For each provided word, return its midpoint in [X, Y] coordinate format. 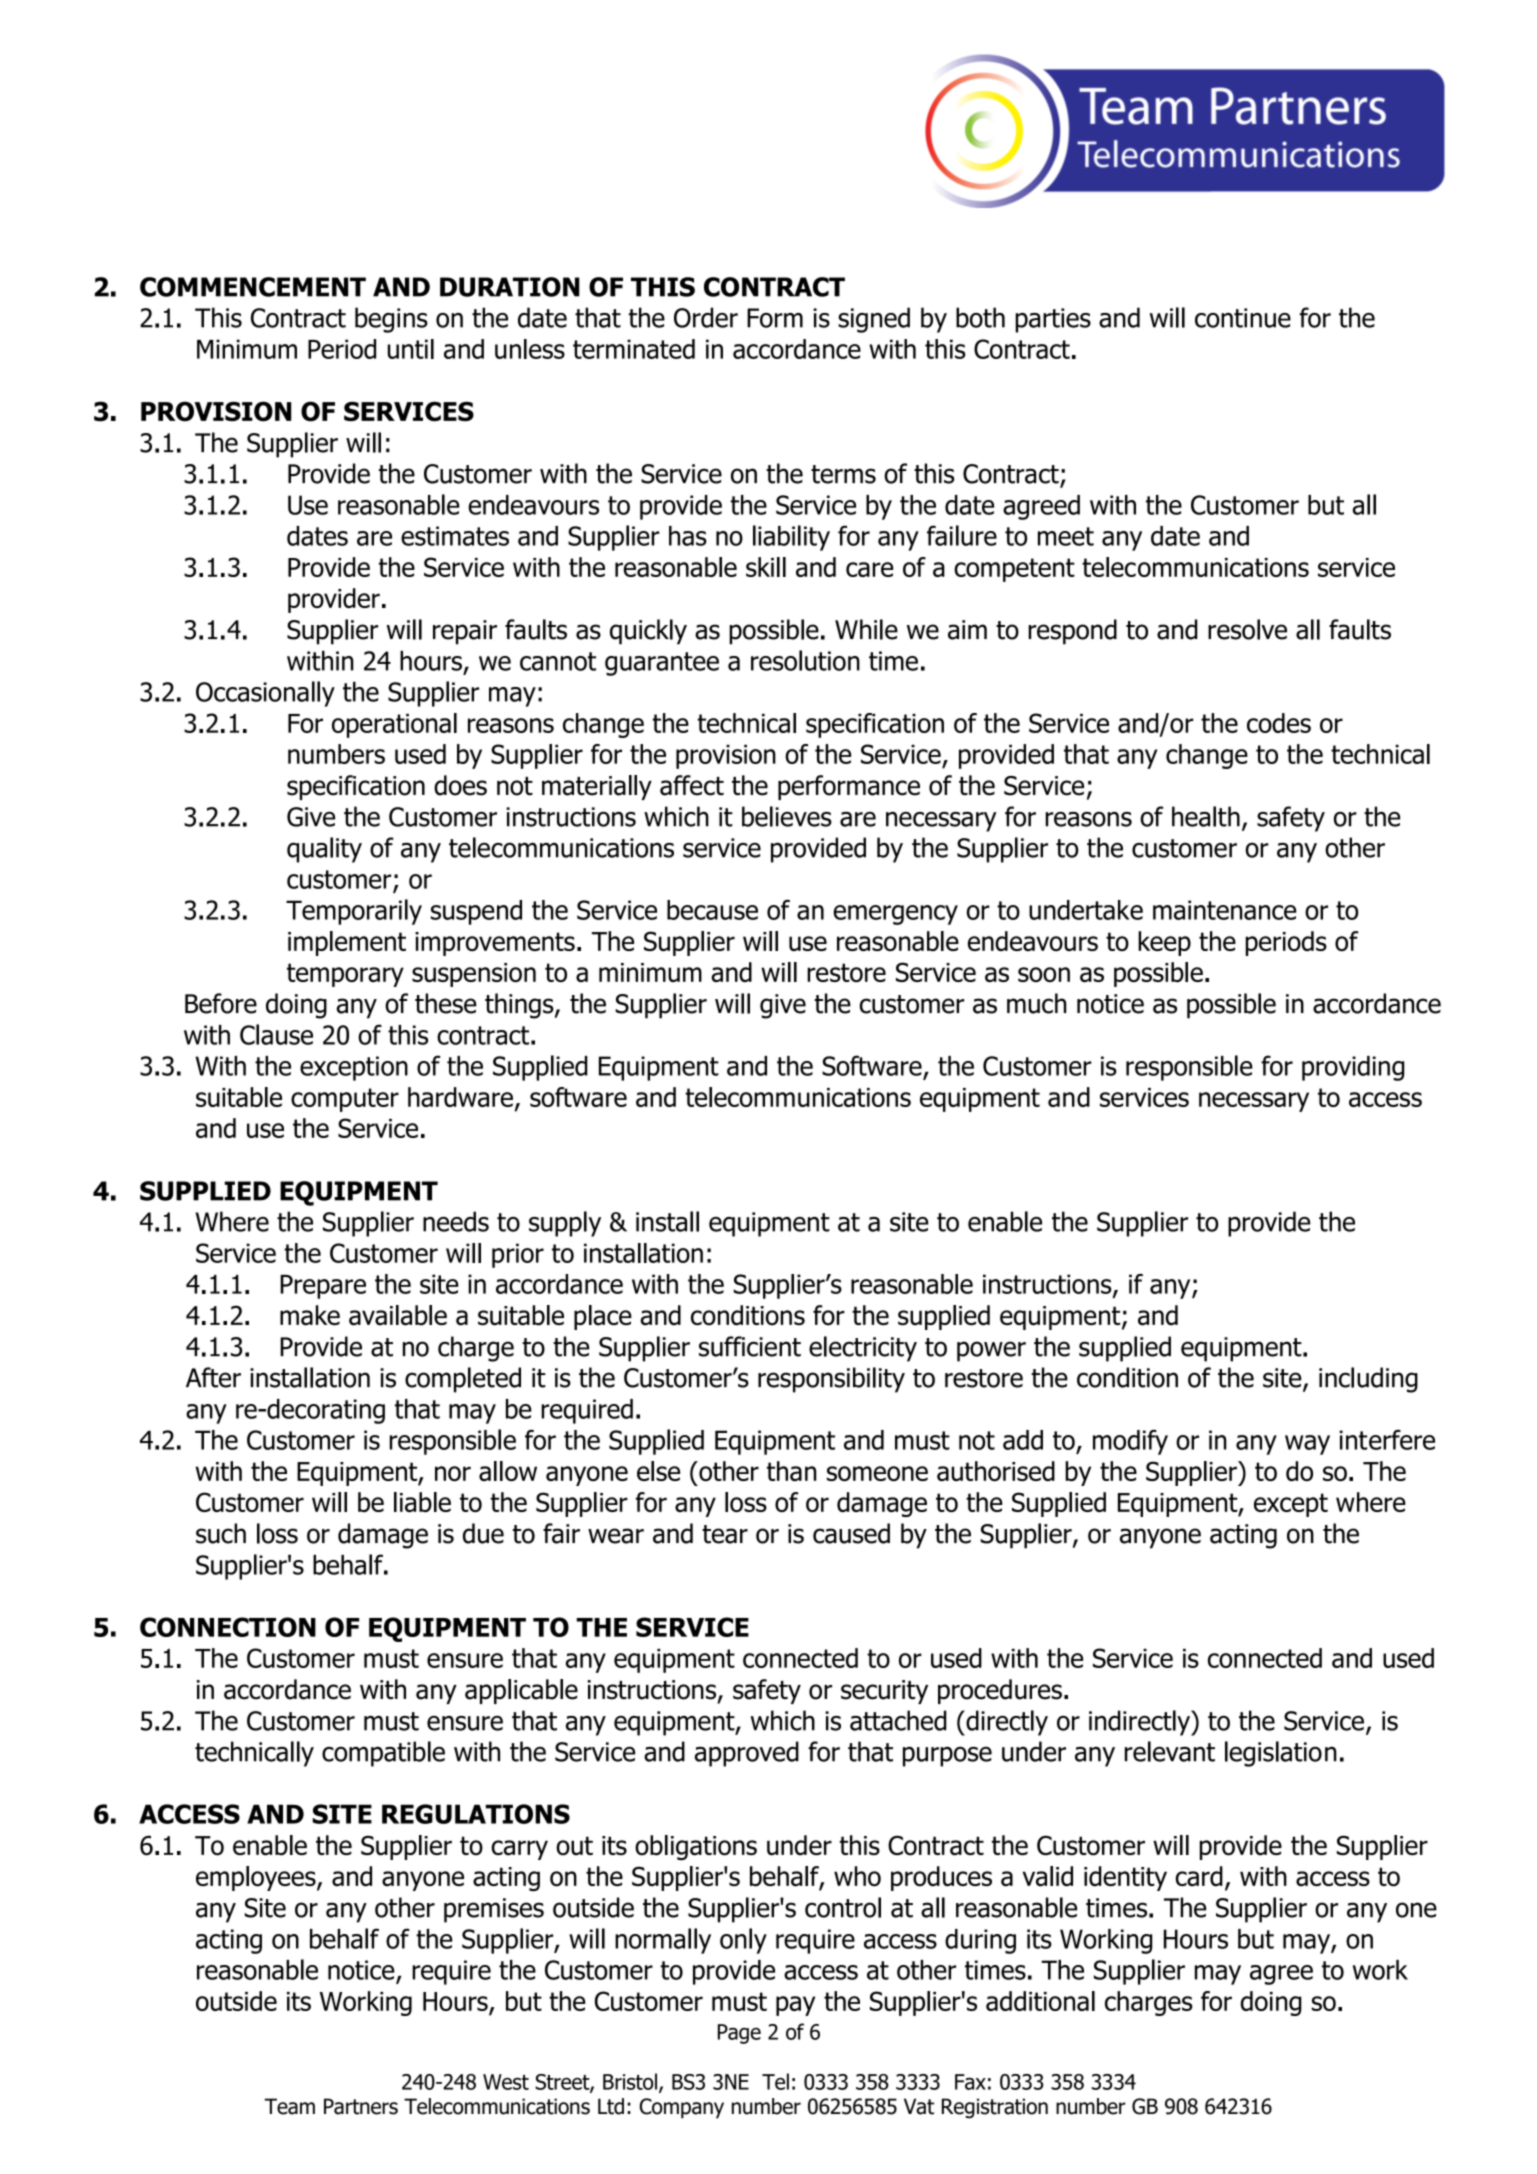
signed [874, 320]
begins [391, 320]
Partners [361, 2106]
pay [795, 2006]
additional [1040, 2001]
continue [1243, 318]
